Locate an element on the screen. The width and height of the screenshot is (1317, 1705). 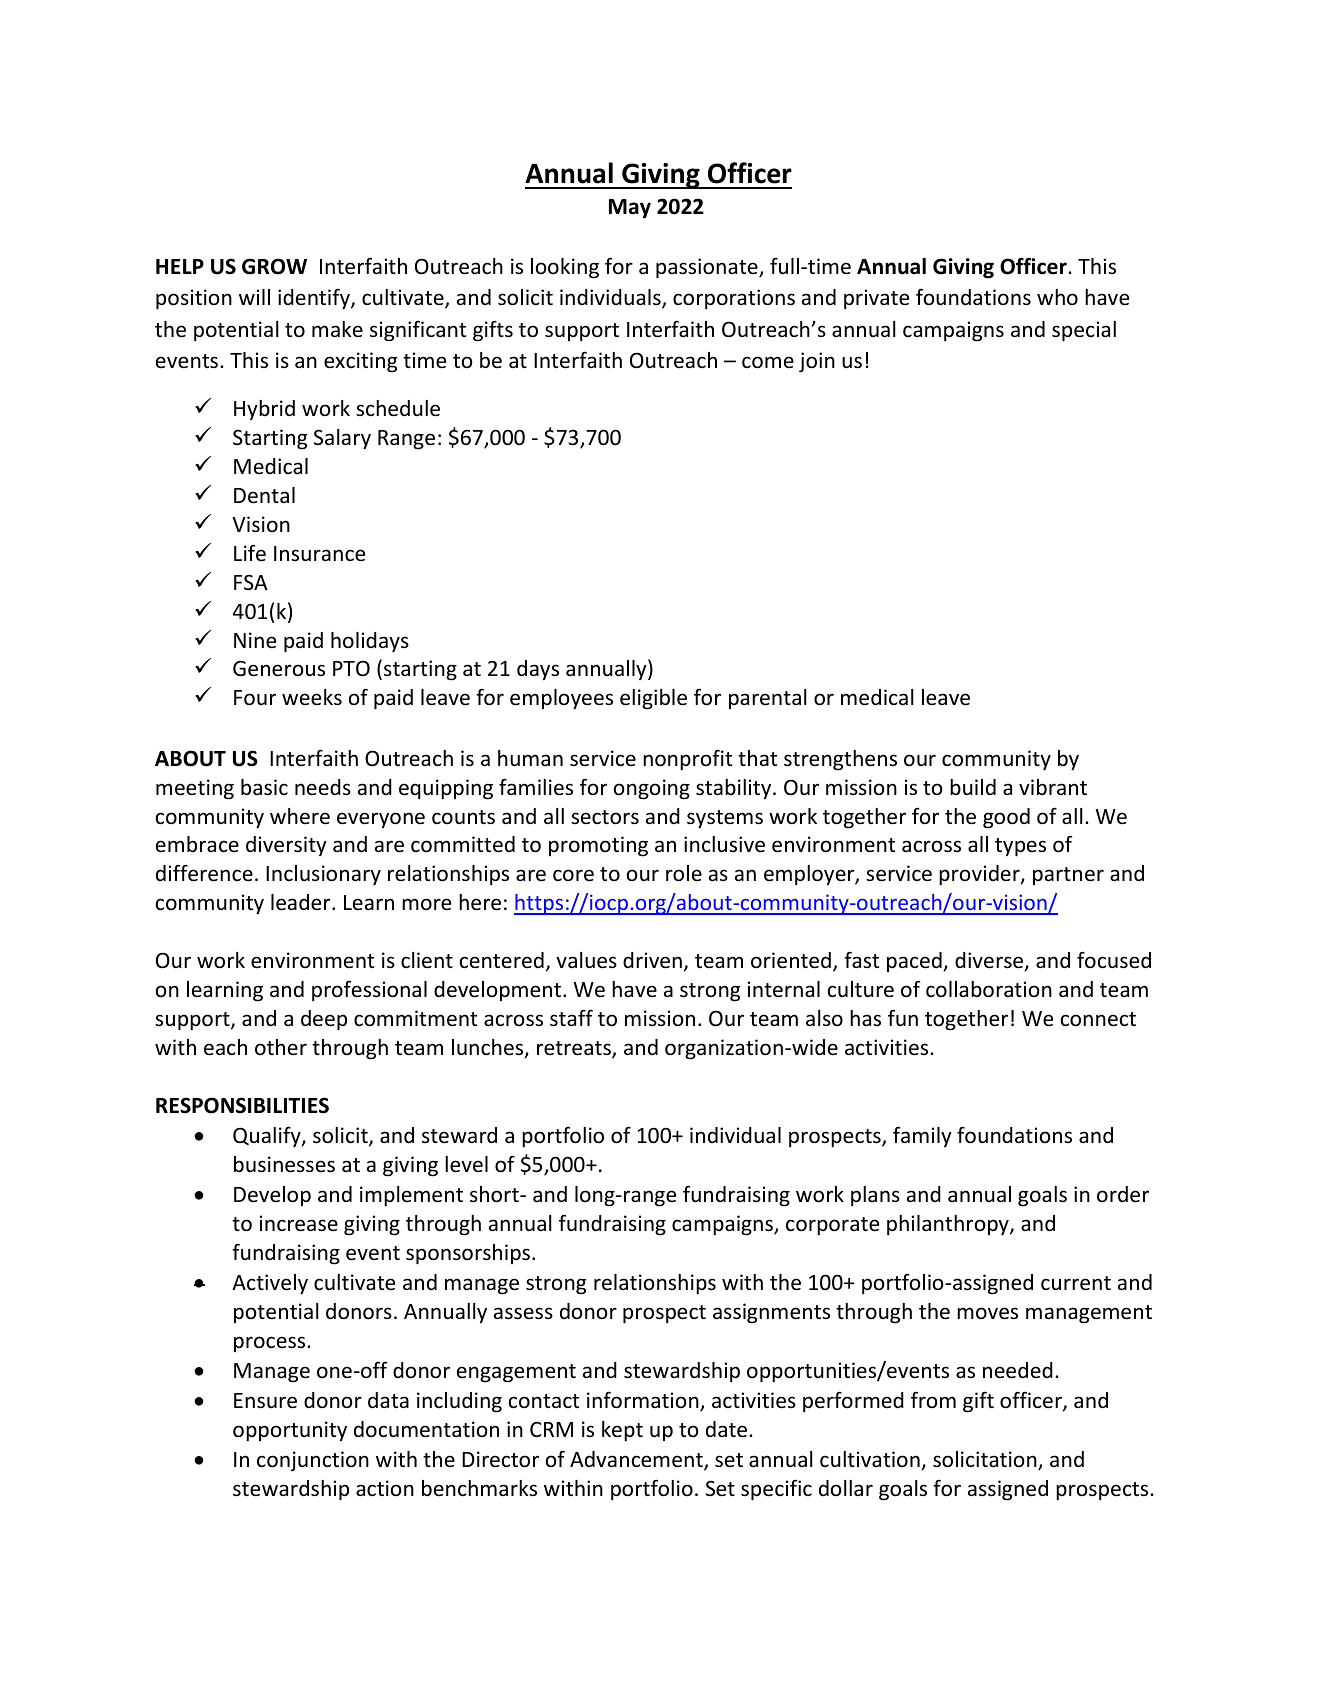
Generous is located at coordinates (279, 669).
